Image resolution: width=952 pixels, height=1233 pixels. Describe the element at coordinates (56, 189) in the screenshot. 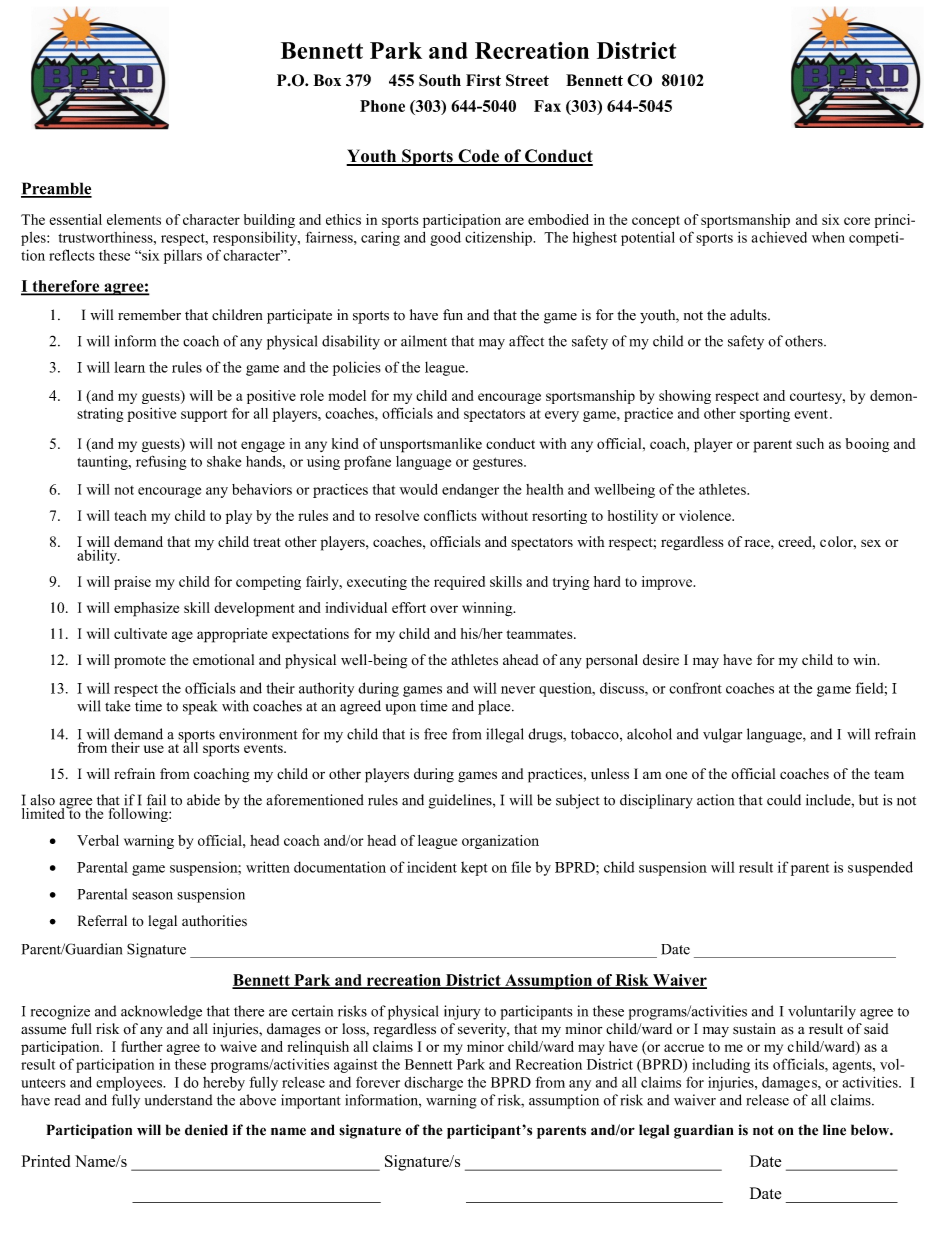

I see `Preamble` at that location.
